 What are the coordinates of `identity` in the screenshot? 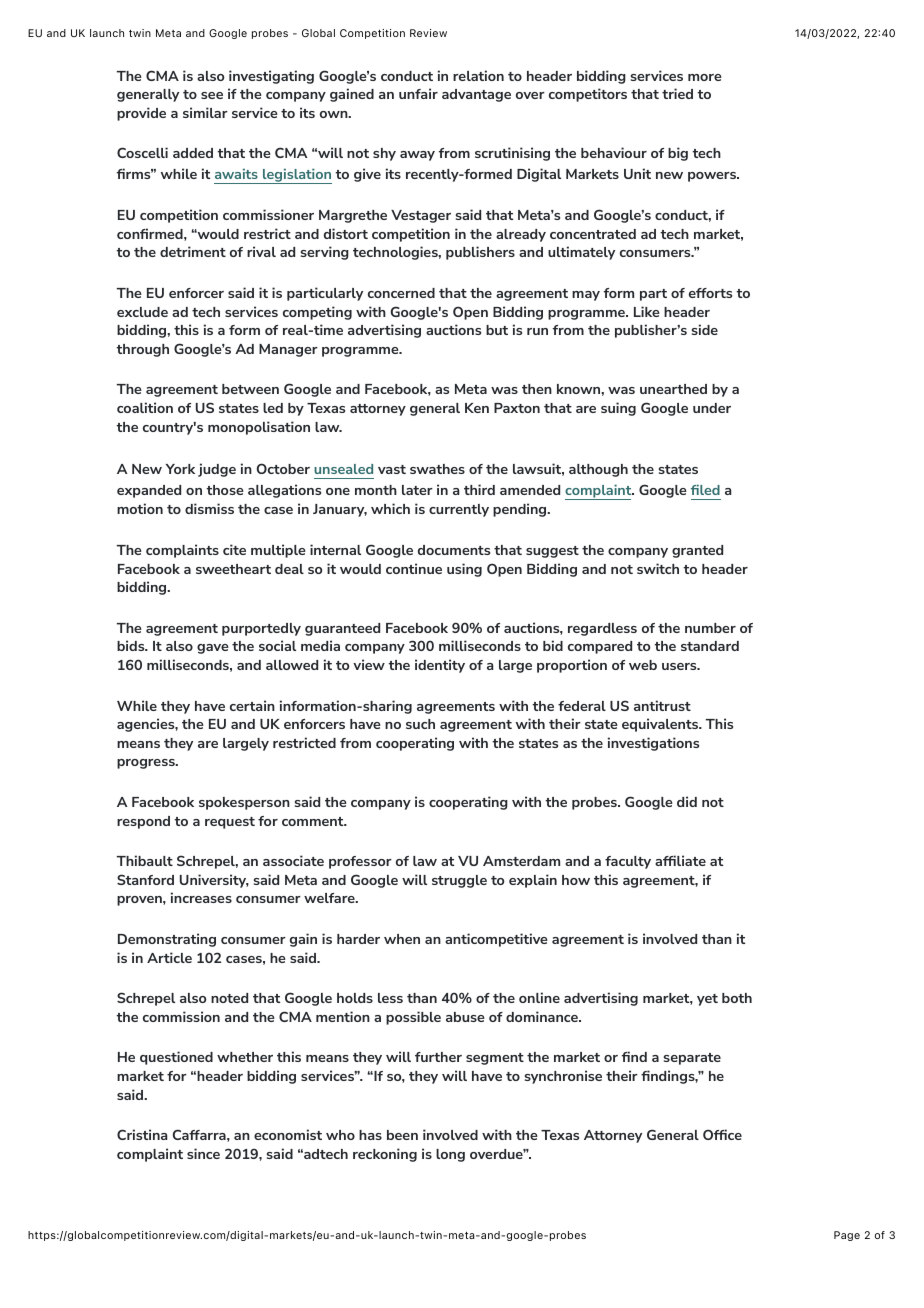 It's located at (440, 666).
